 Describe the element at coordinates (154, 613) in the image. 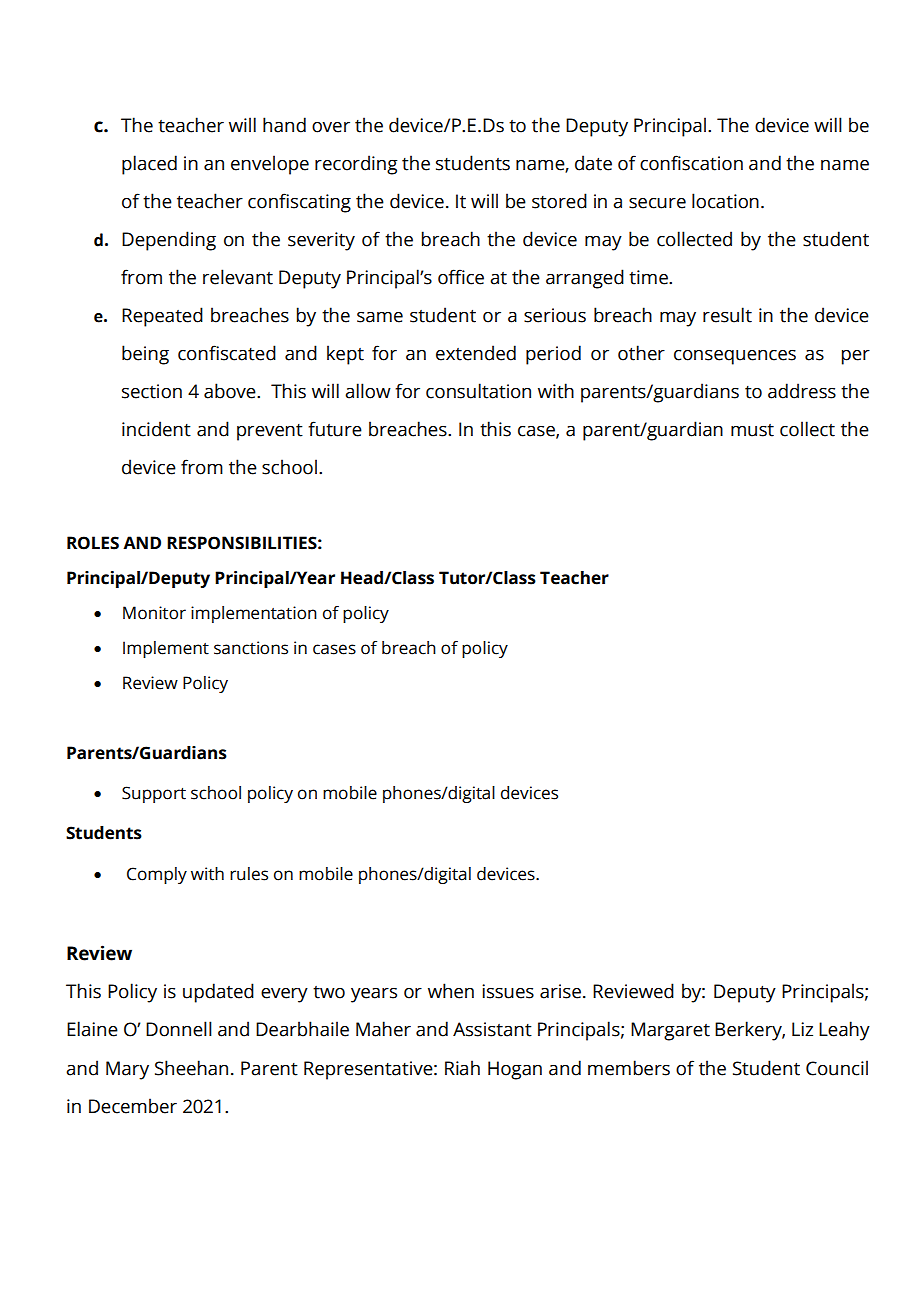

I see `Monitor` at that location.
